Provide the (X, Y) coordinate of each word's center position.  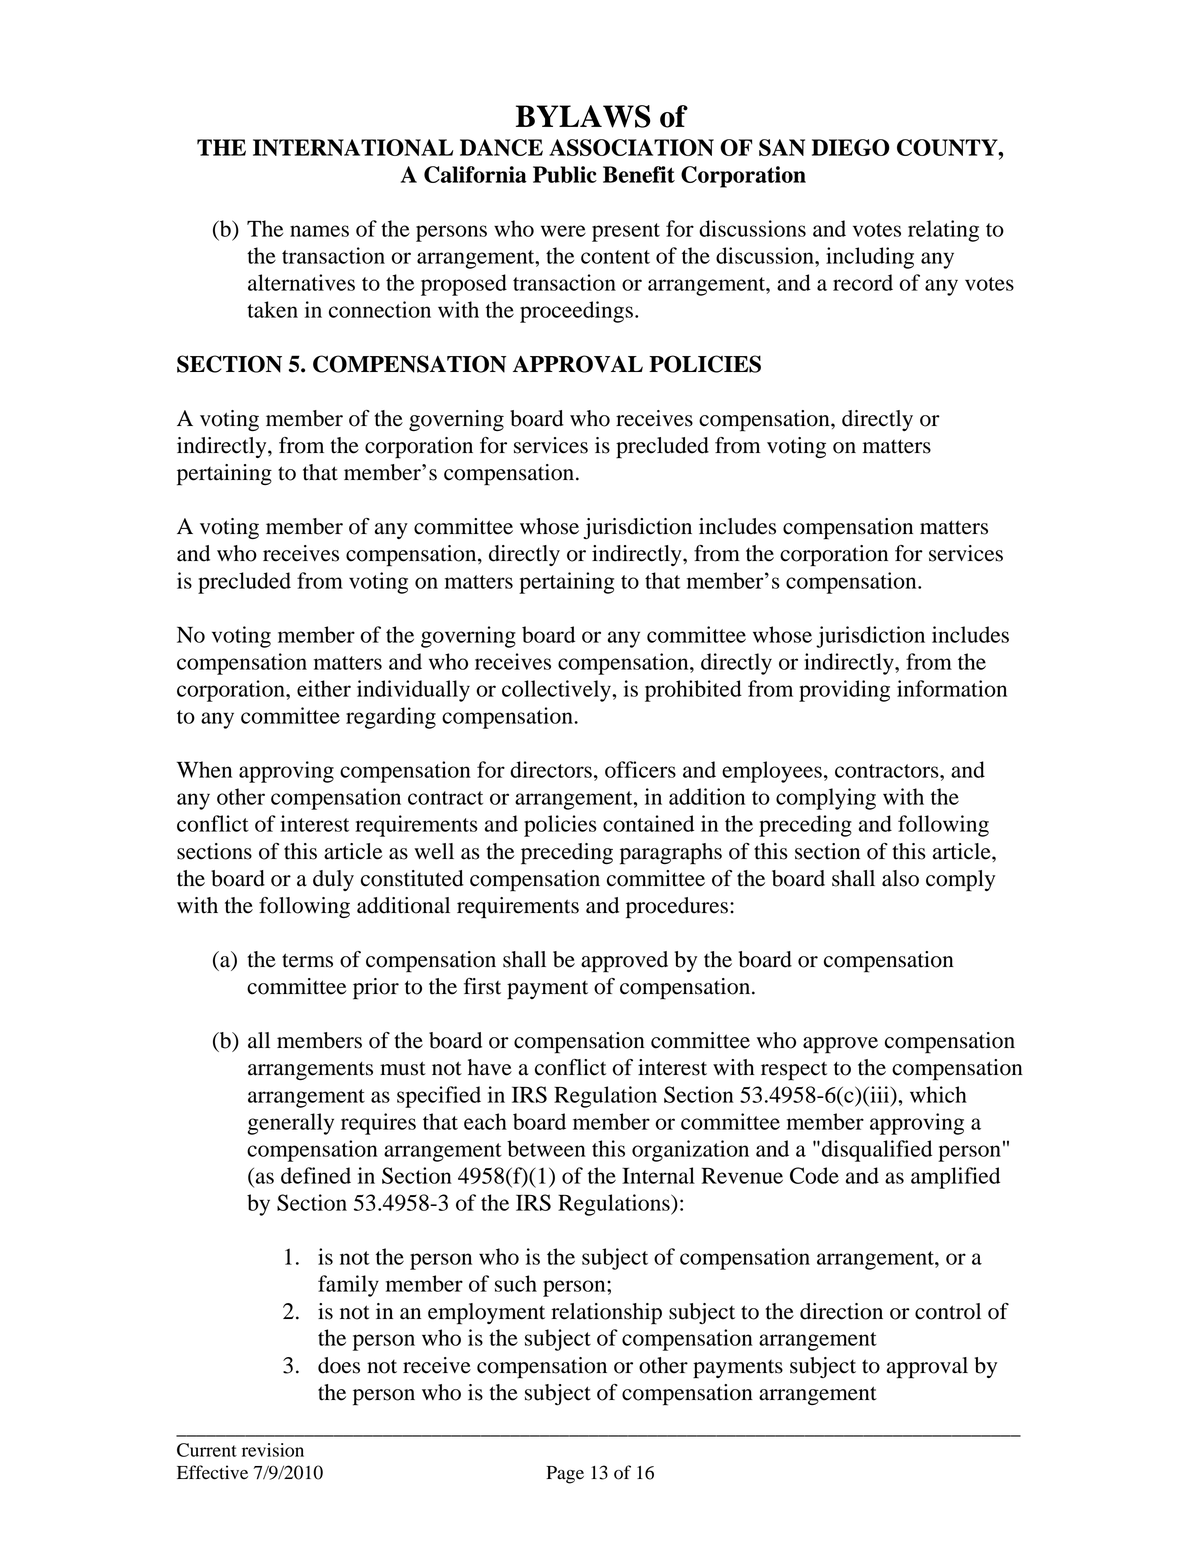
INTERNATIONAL (353, 147)
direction (841, 1311)
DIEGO (851, 147)
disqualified (877, 1151)
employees (772, 772)
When (204, 769)
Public (565, 174)
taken (272, 309)
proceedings (576, 312)
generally (291, 1124)
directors (551, 769)
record (863, 282)
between (546, 1148)
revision (273, 1450)
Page (565, 1475)
